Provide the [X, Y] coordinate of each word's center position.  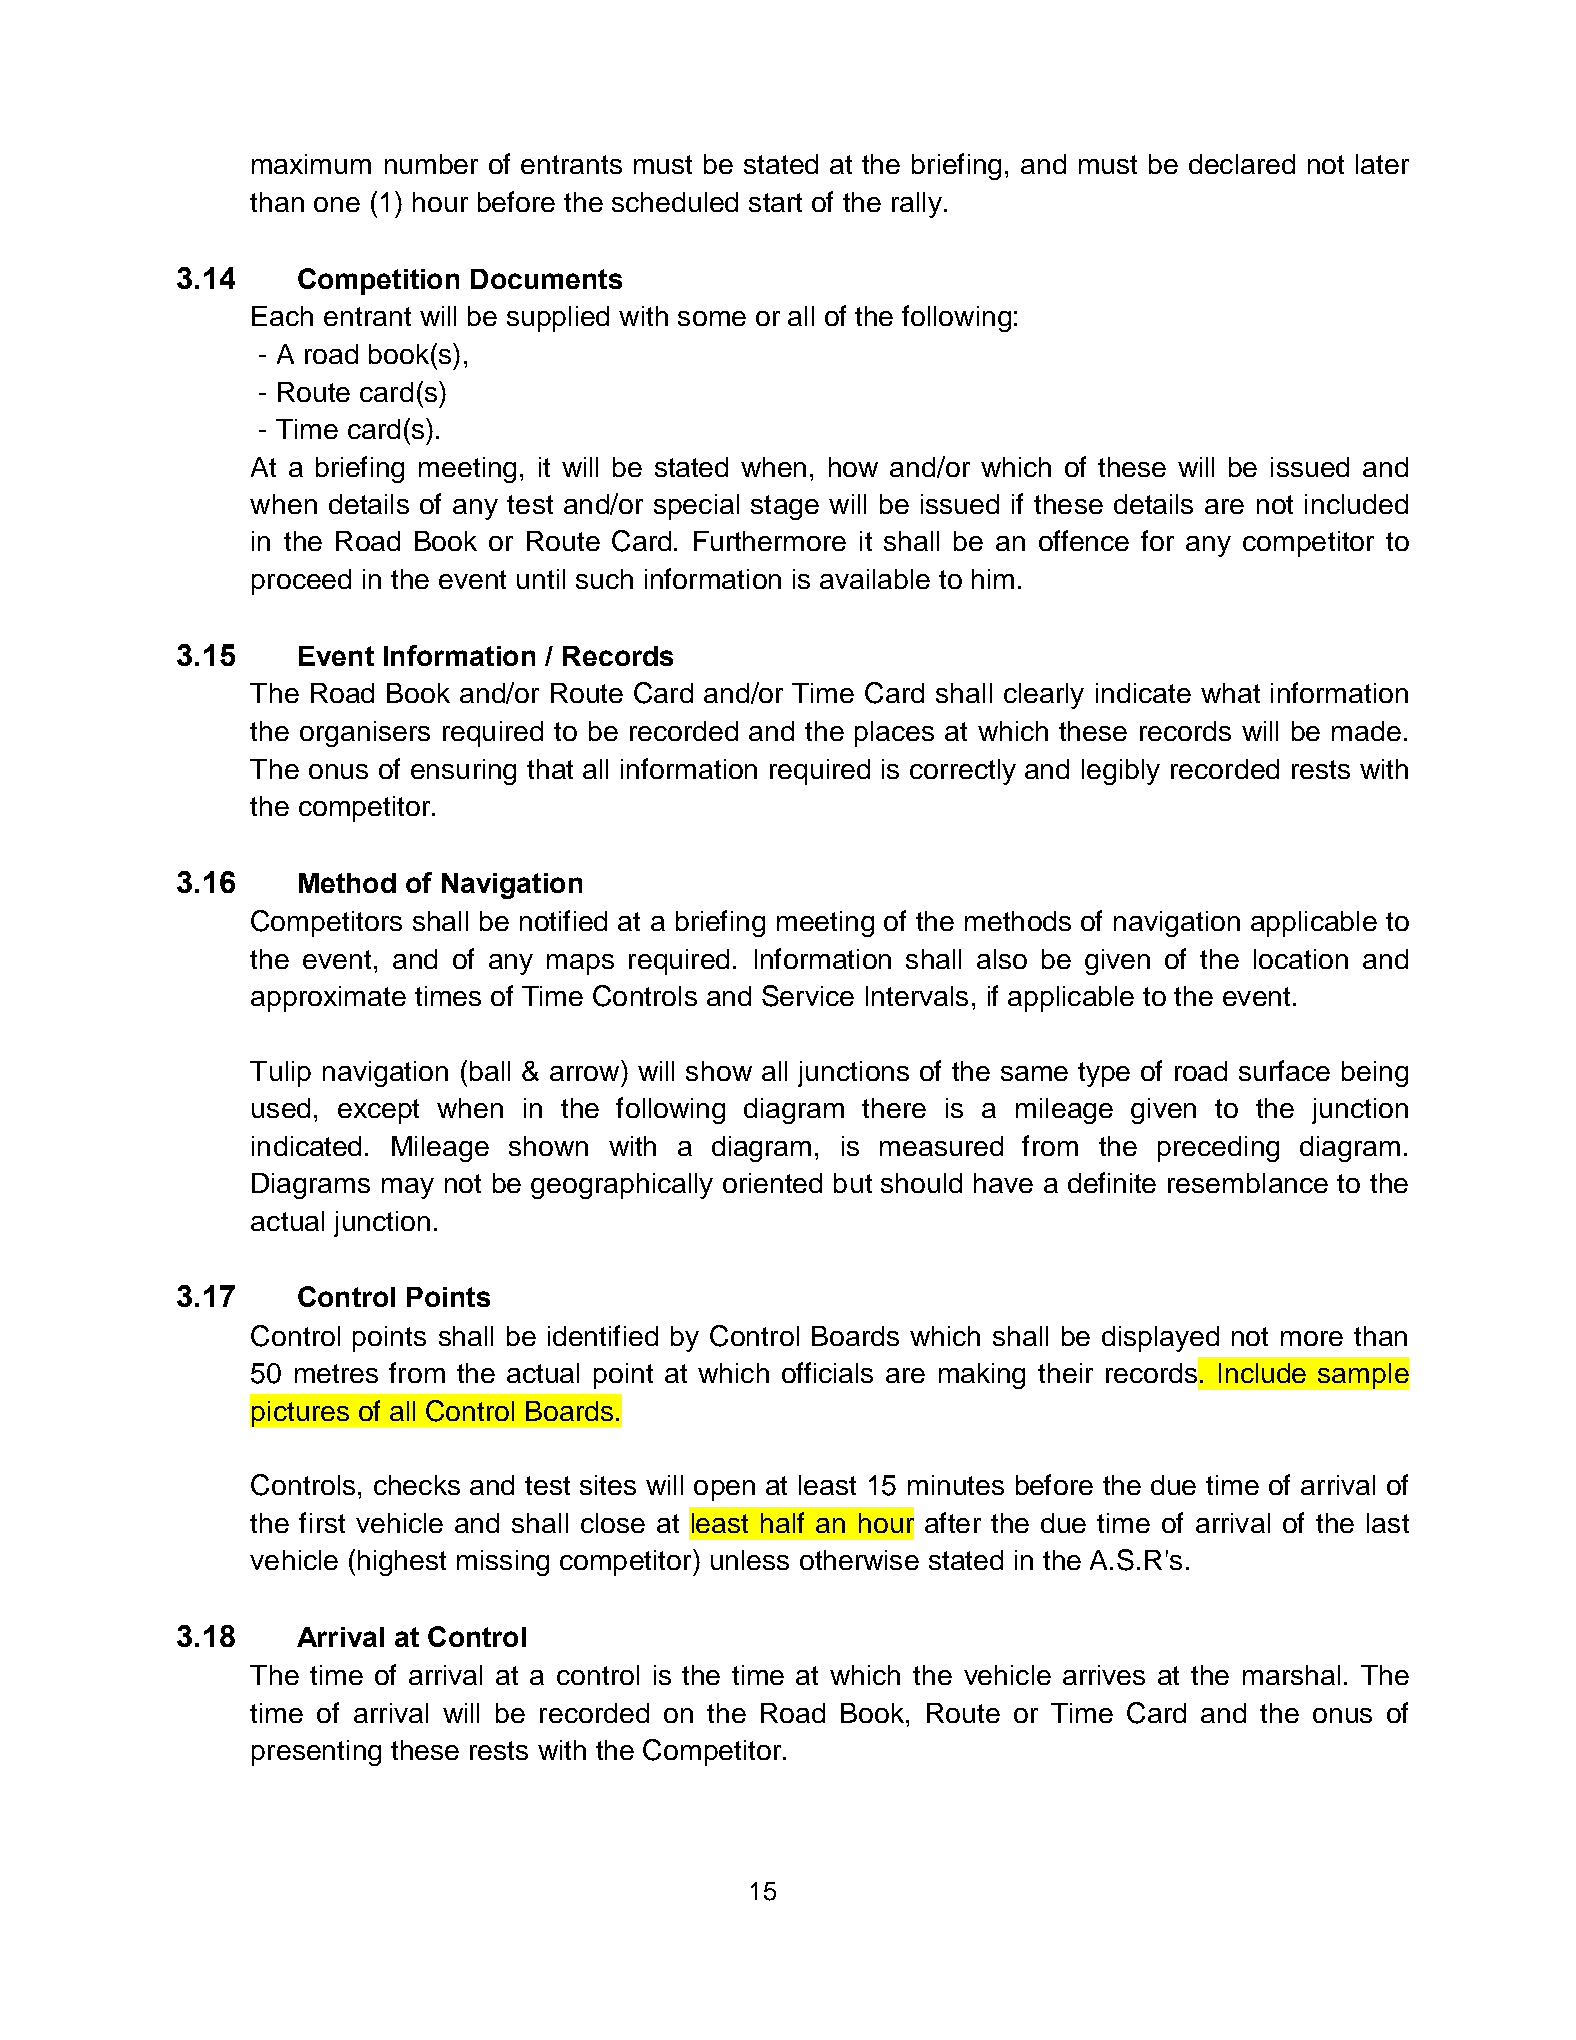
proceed [301, 582]
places [894, 734]
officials [827, 1372]
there [894, 1108]
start [775, 202]
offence [1084, 540]
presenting [316, 1753]
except [378, 1111]
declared [1242, 164]
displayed [1160, 1339]
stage [785, 507]
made [1366, 731]
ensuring [463, 772]
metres [336, 1373]
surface [1284, 1070]
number [431, 164]
